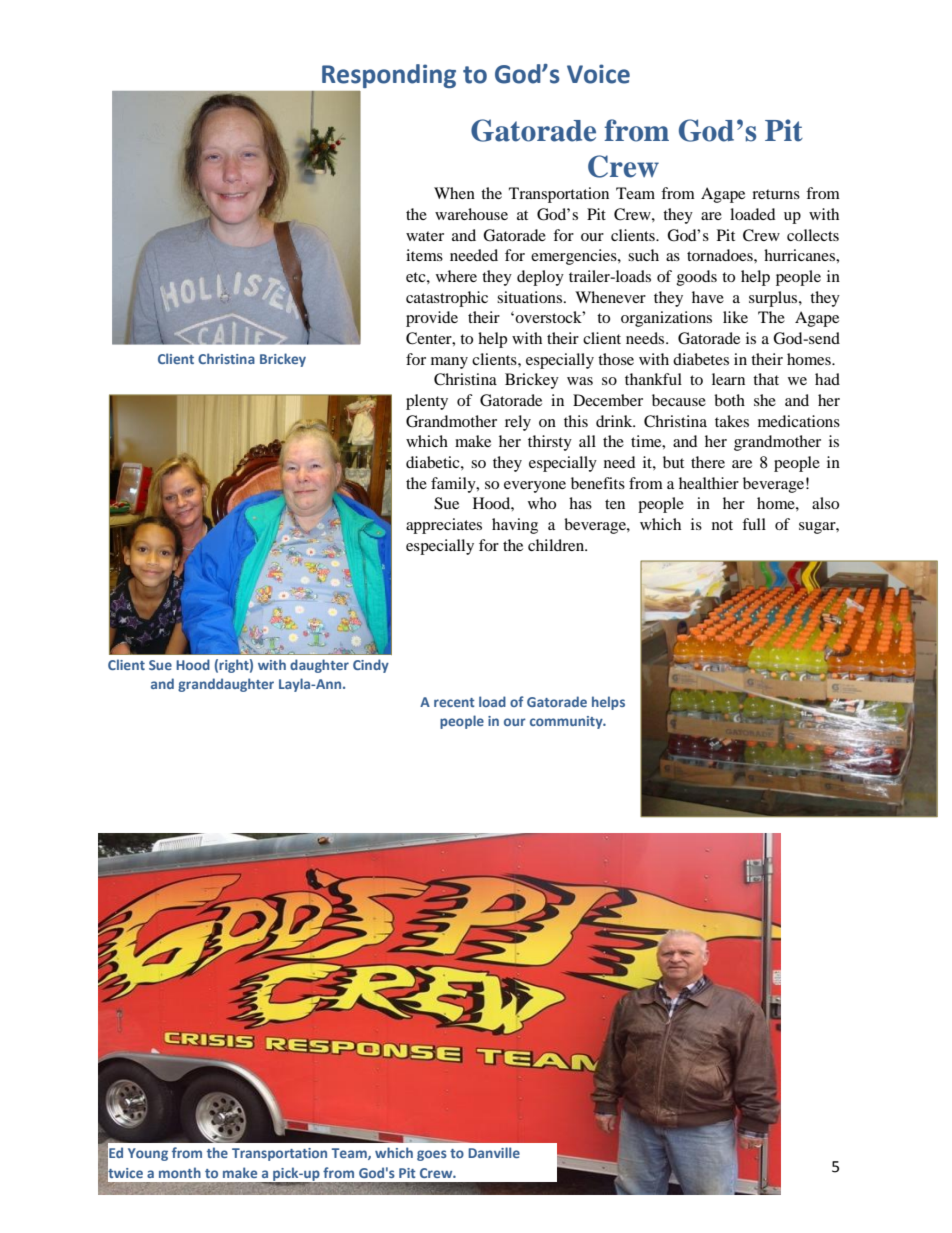 This document has height=1233, width=952. I want to click on recent, so click(454, 702).
